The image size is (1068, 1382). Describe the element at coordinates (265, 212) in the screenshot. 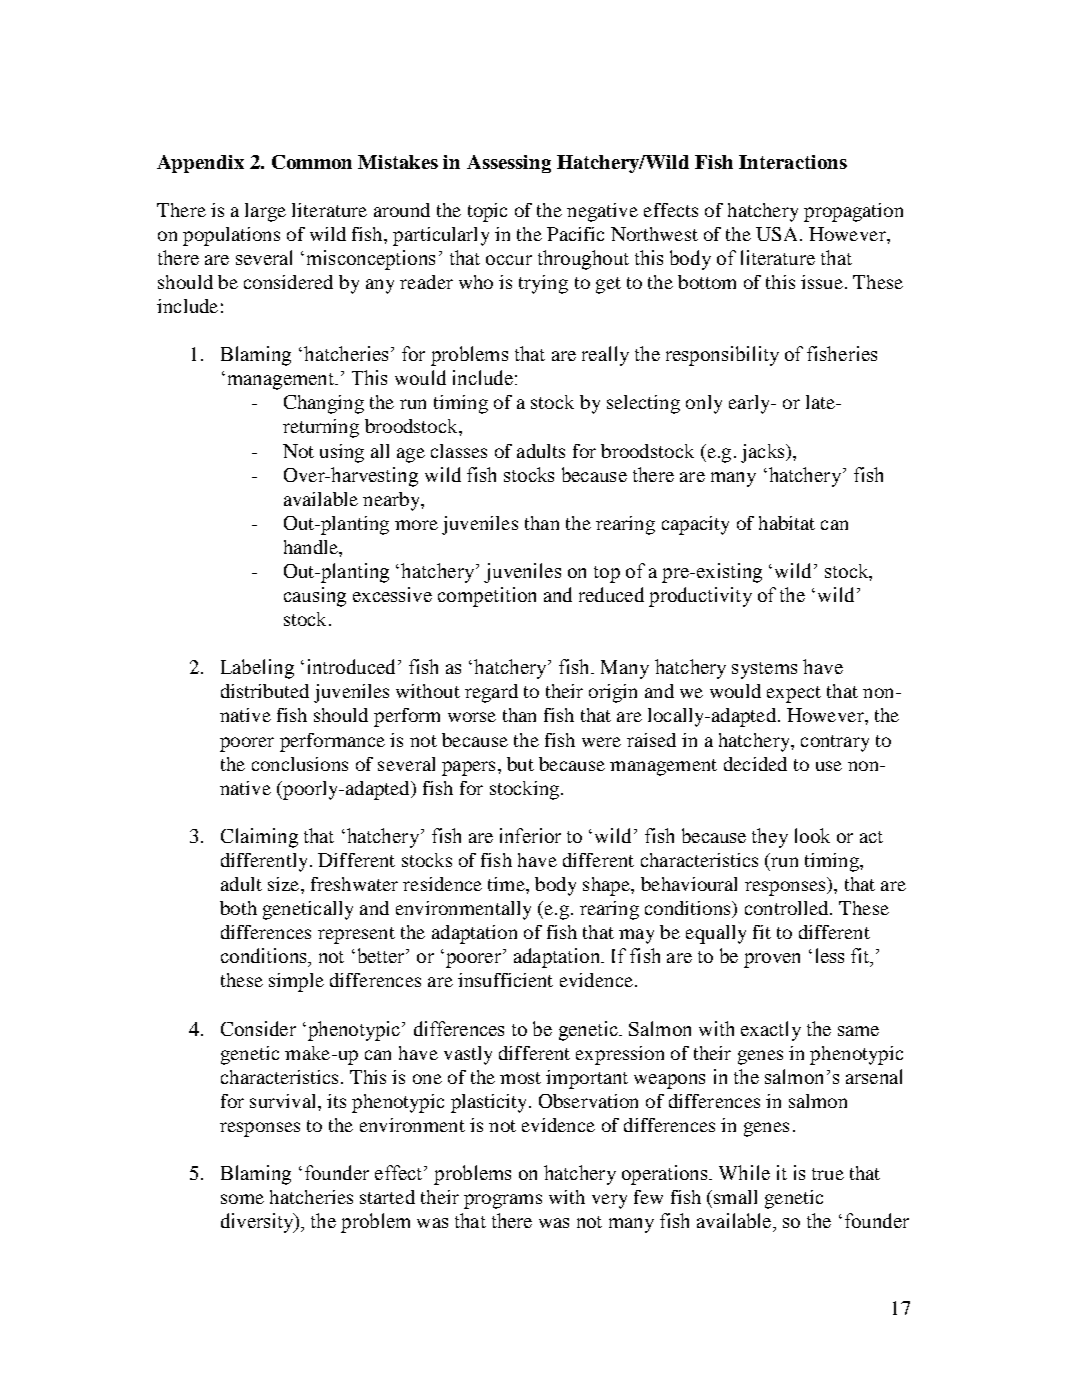

I see `large` at that location.
